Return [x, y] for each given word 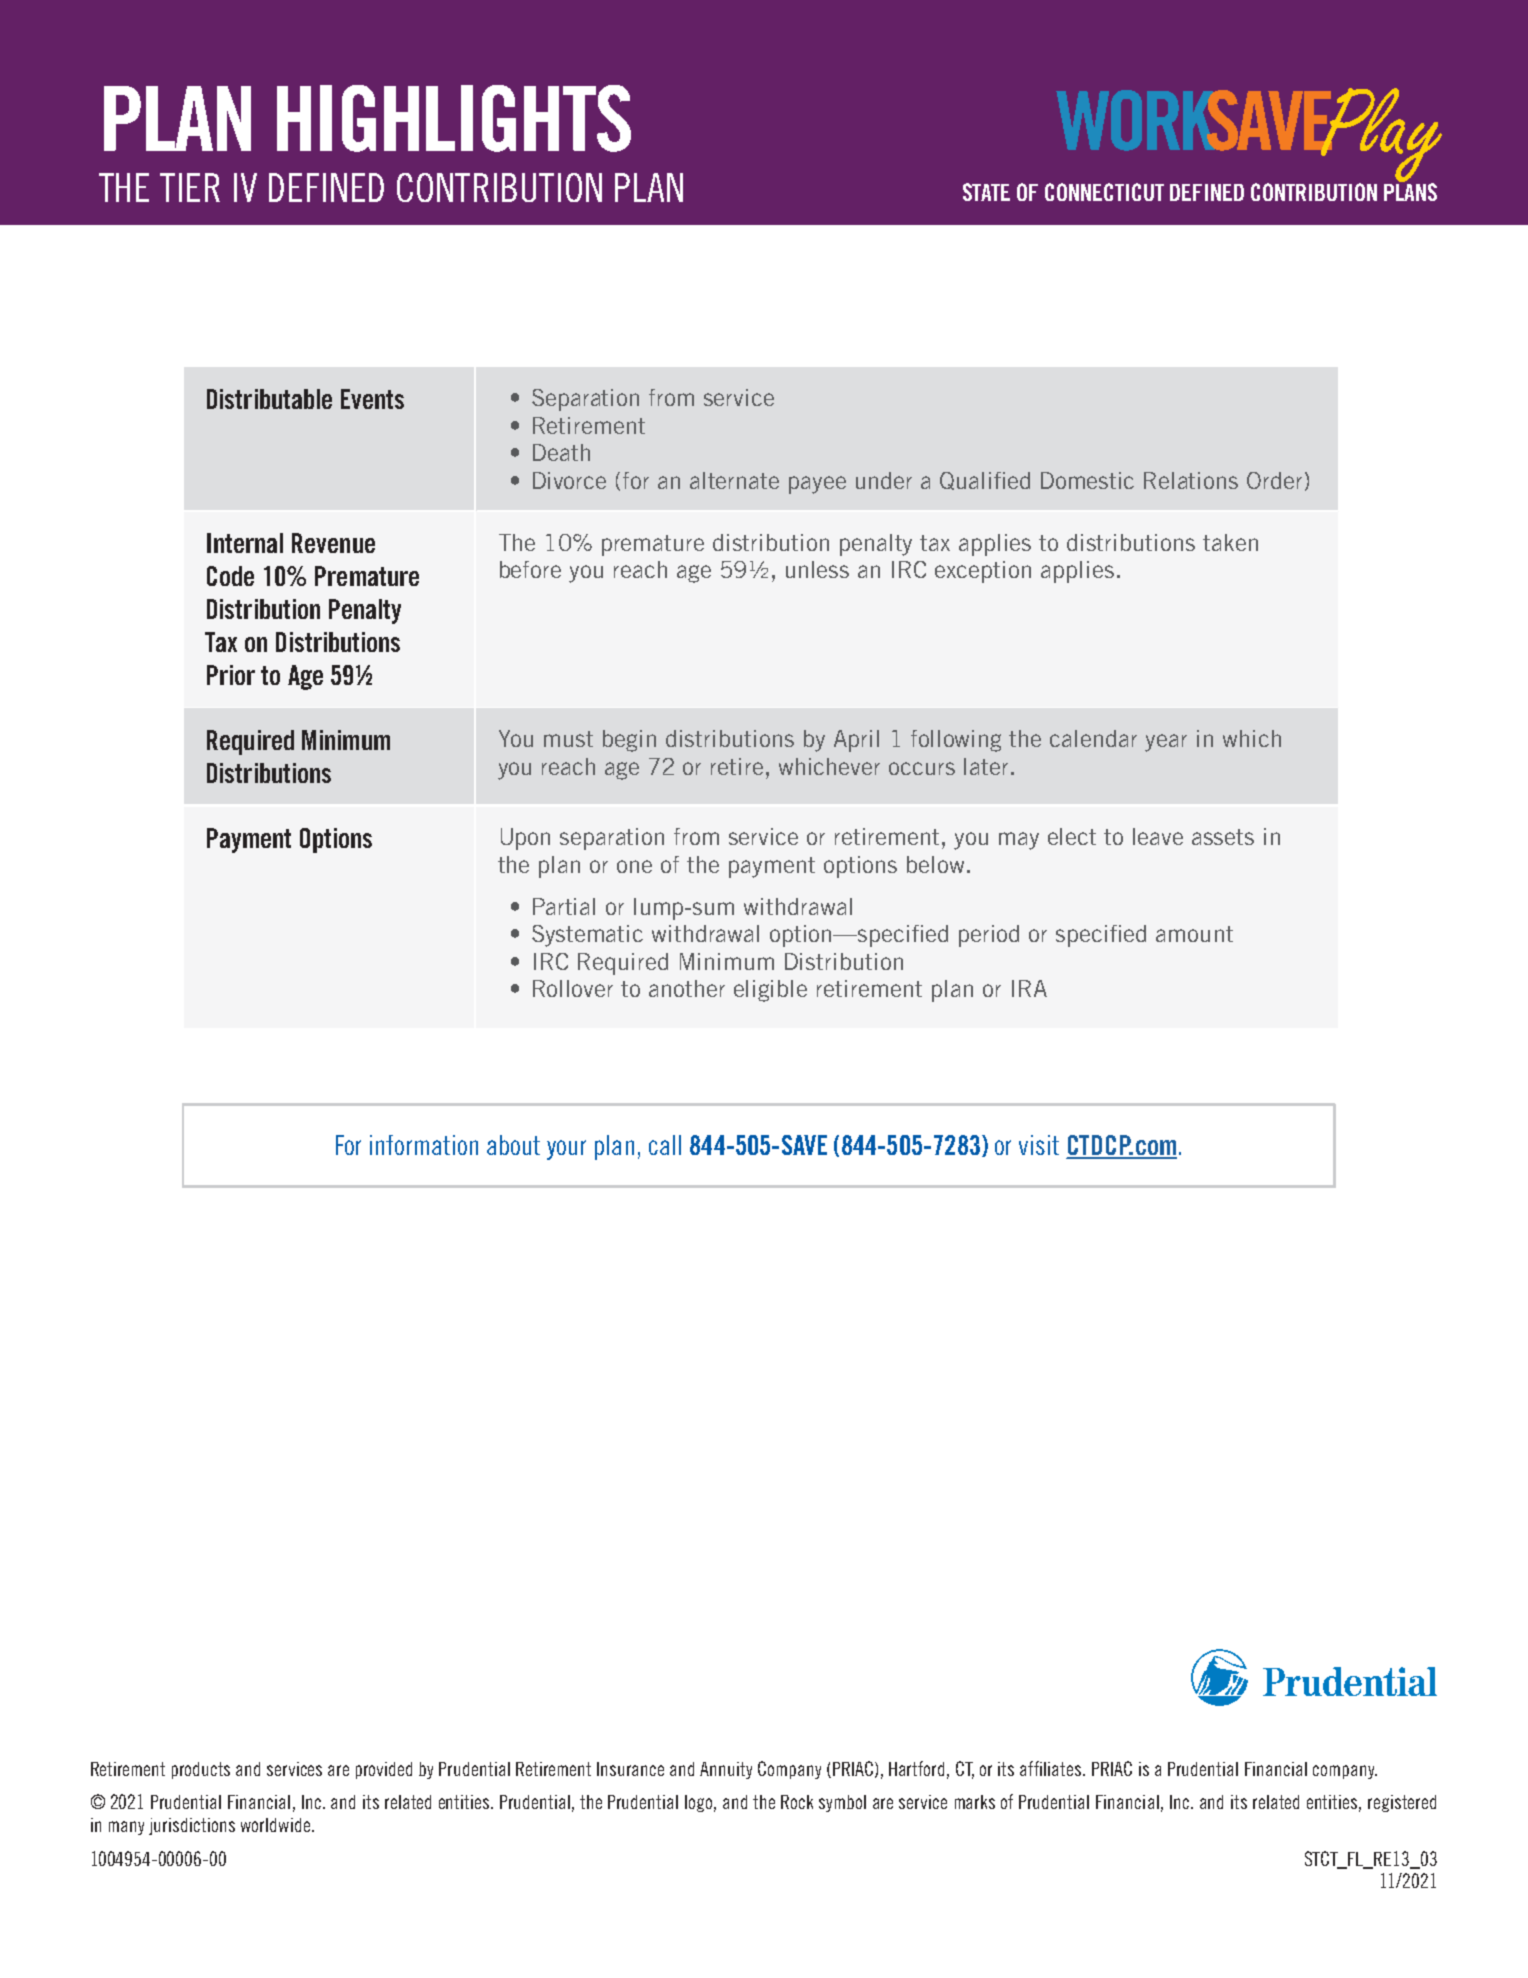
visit [1039, 1145]
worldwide [277, 1825]
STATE [986, 192]
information [424, 1145]
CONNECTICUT [1104, 192]
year [1166, 743]
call [665, 1145]
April [856, 741]
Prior [231, 675]
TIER [190, 187]
